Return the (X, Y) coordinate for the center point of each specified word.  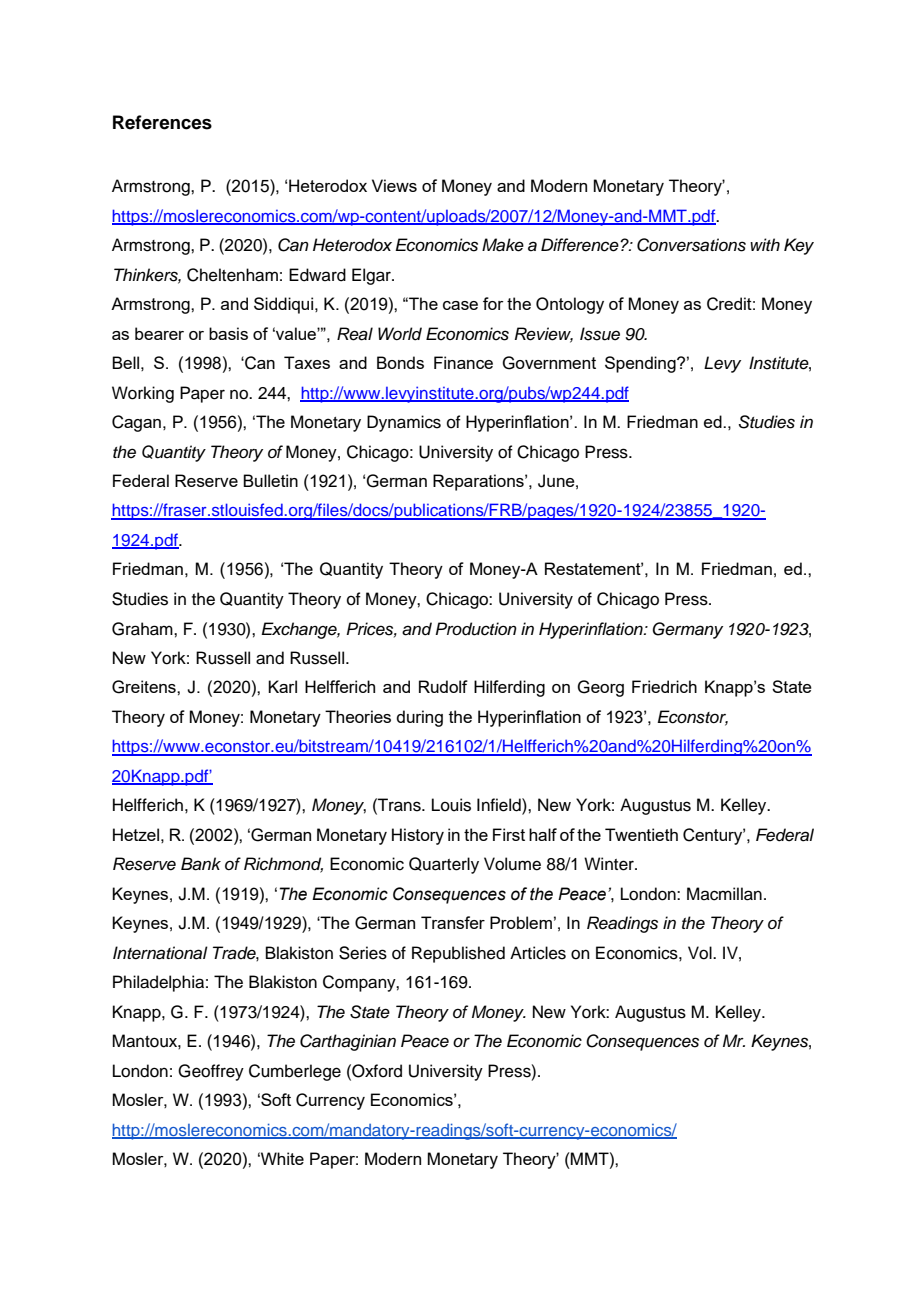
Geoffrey (211, 1072)
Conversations (691, 245)
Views (394, 185)
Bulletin (270, 480)
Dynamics (404, 423)
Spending (641, 364)
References (162, 122)
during (419, 718)
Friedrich (664, 686)
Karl (282, 686)
